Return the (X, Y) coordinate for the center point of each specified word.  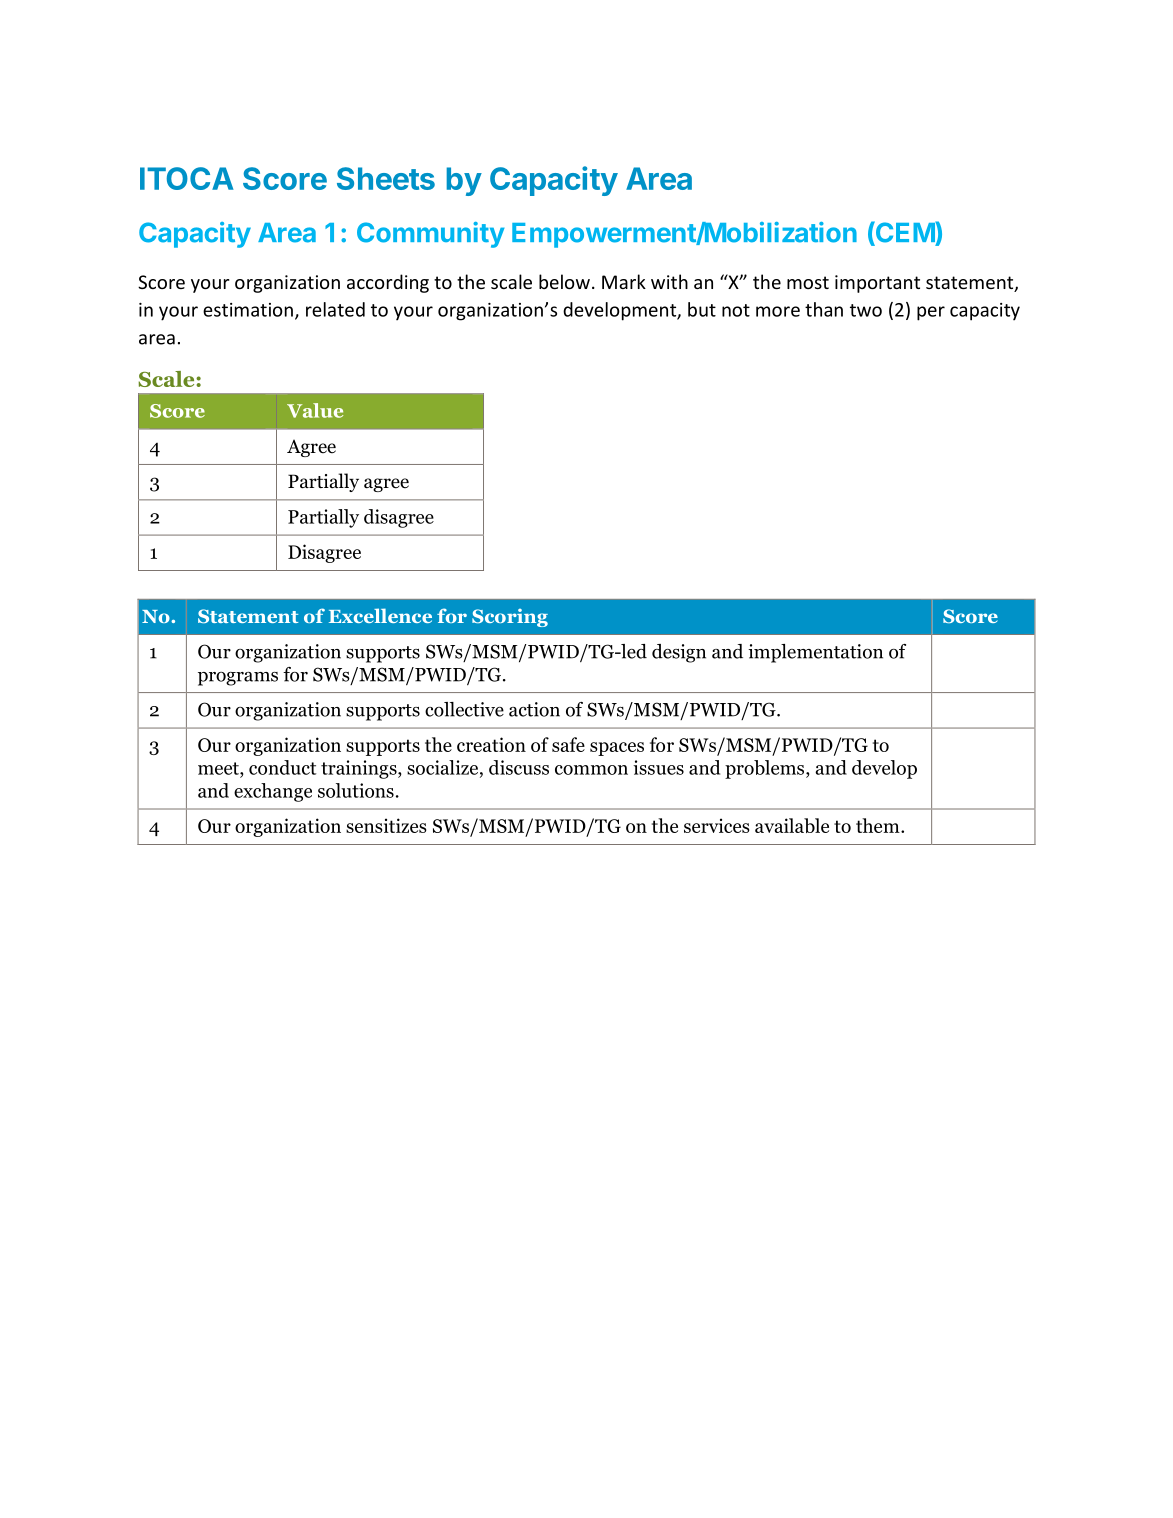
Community (430, 235)
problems (766, 769)
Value (315, 410)
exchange (273, 792)
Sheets (386, 178)
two (866, 310)
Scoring (510, 618)
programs (238, 679)
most (808, 282)
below (564, 281)
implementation (815, 653)
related (335, 309)
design (679, 653)
